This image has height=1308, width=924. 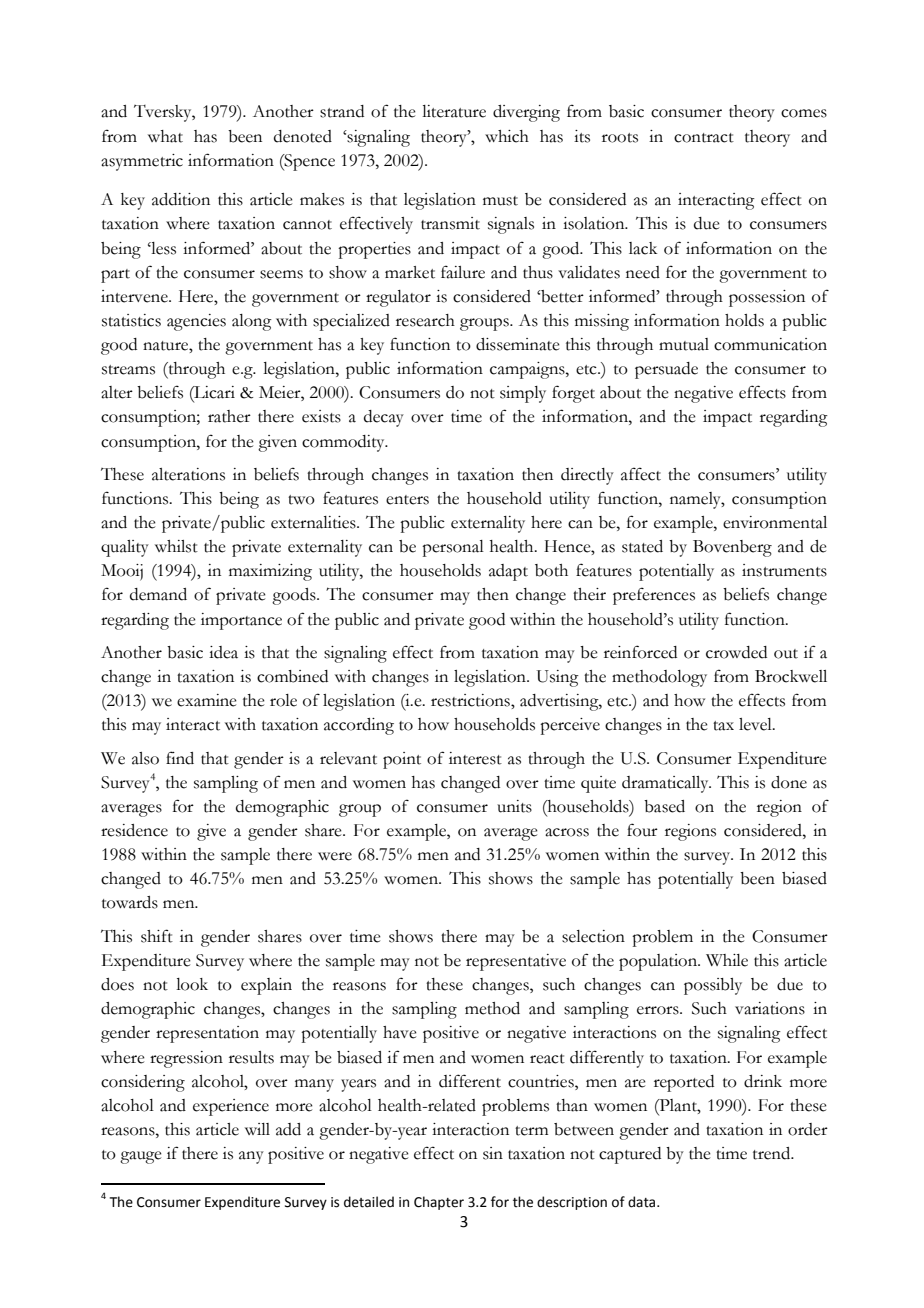 What do you see at coordinates (223, 652) in the image?
I see `idea` at bounding box center [223, 652].
